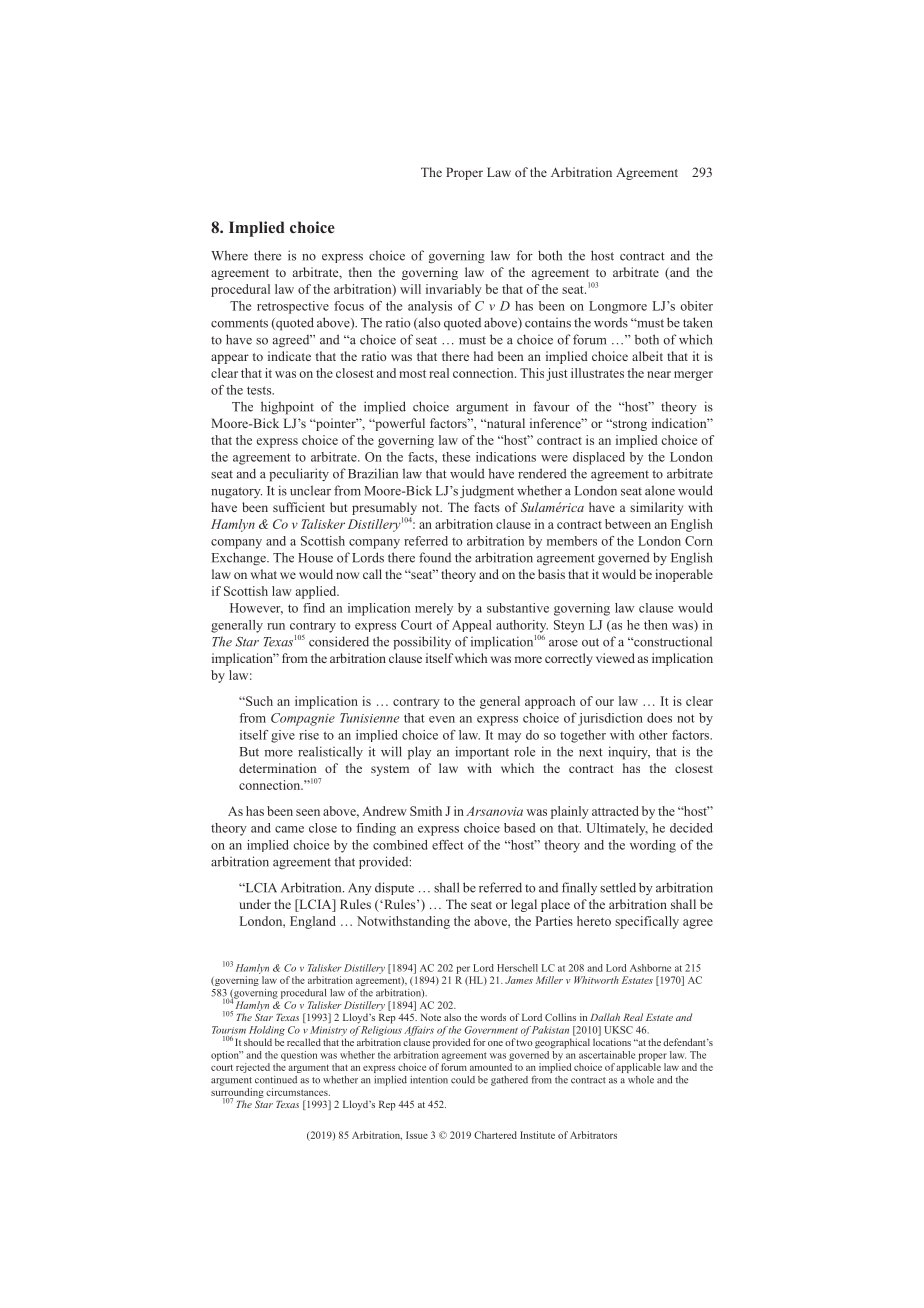 Image resolution: width=924 pixels, height=1308 pixels. What do you see at coordinates (629, 425) in the screenshot?
I see `strong` at bounding box center [629, 425].
